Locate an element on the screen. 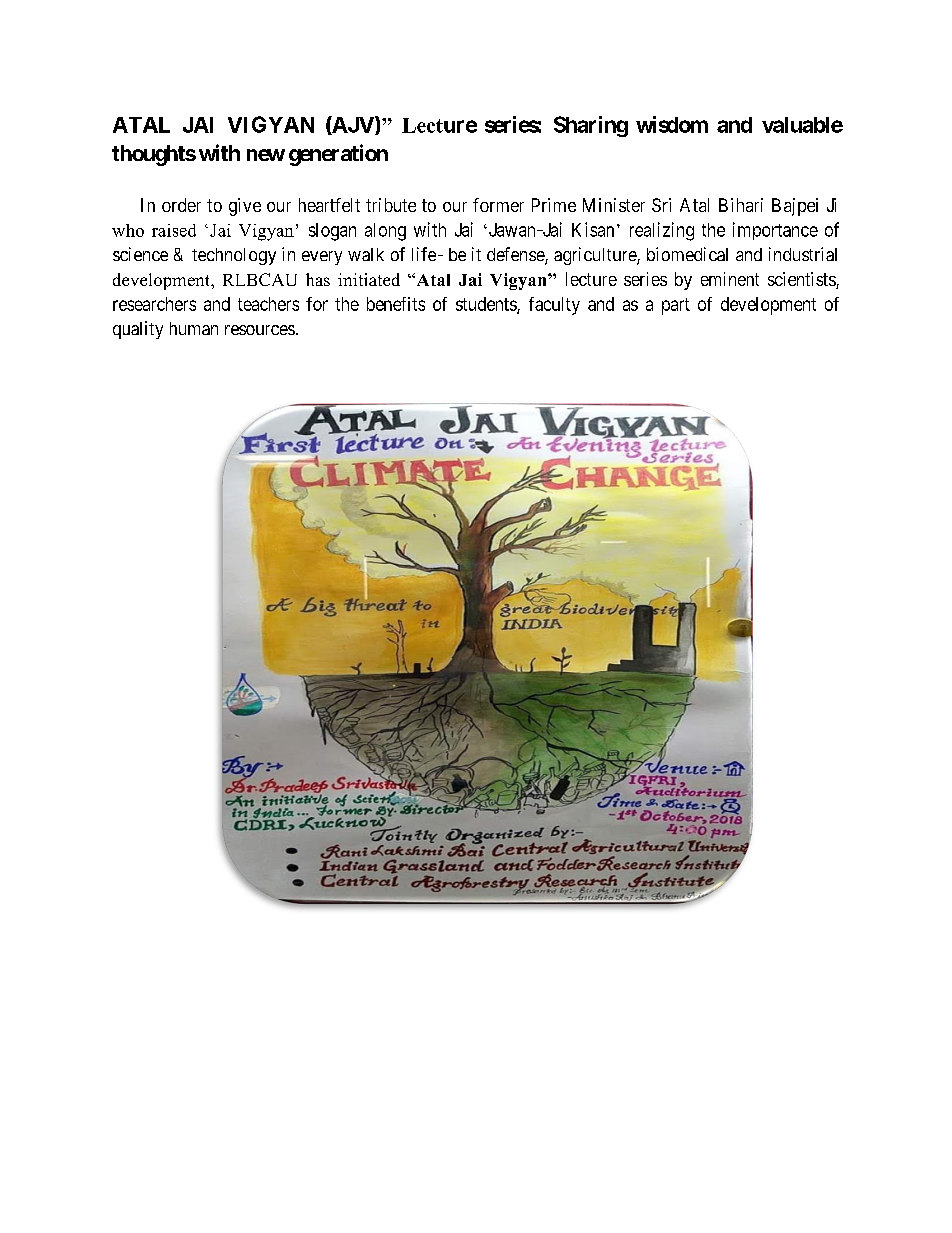 The height and width of the screenshot is (1233, 952). tribute is located at coordinates (391, 205).
